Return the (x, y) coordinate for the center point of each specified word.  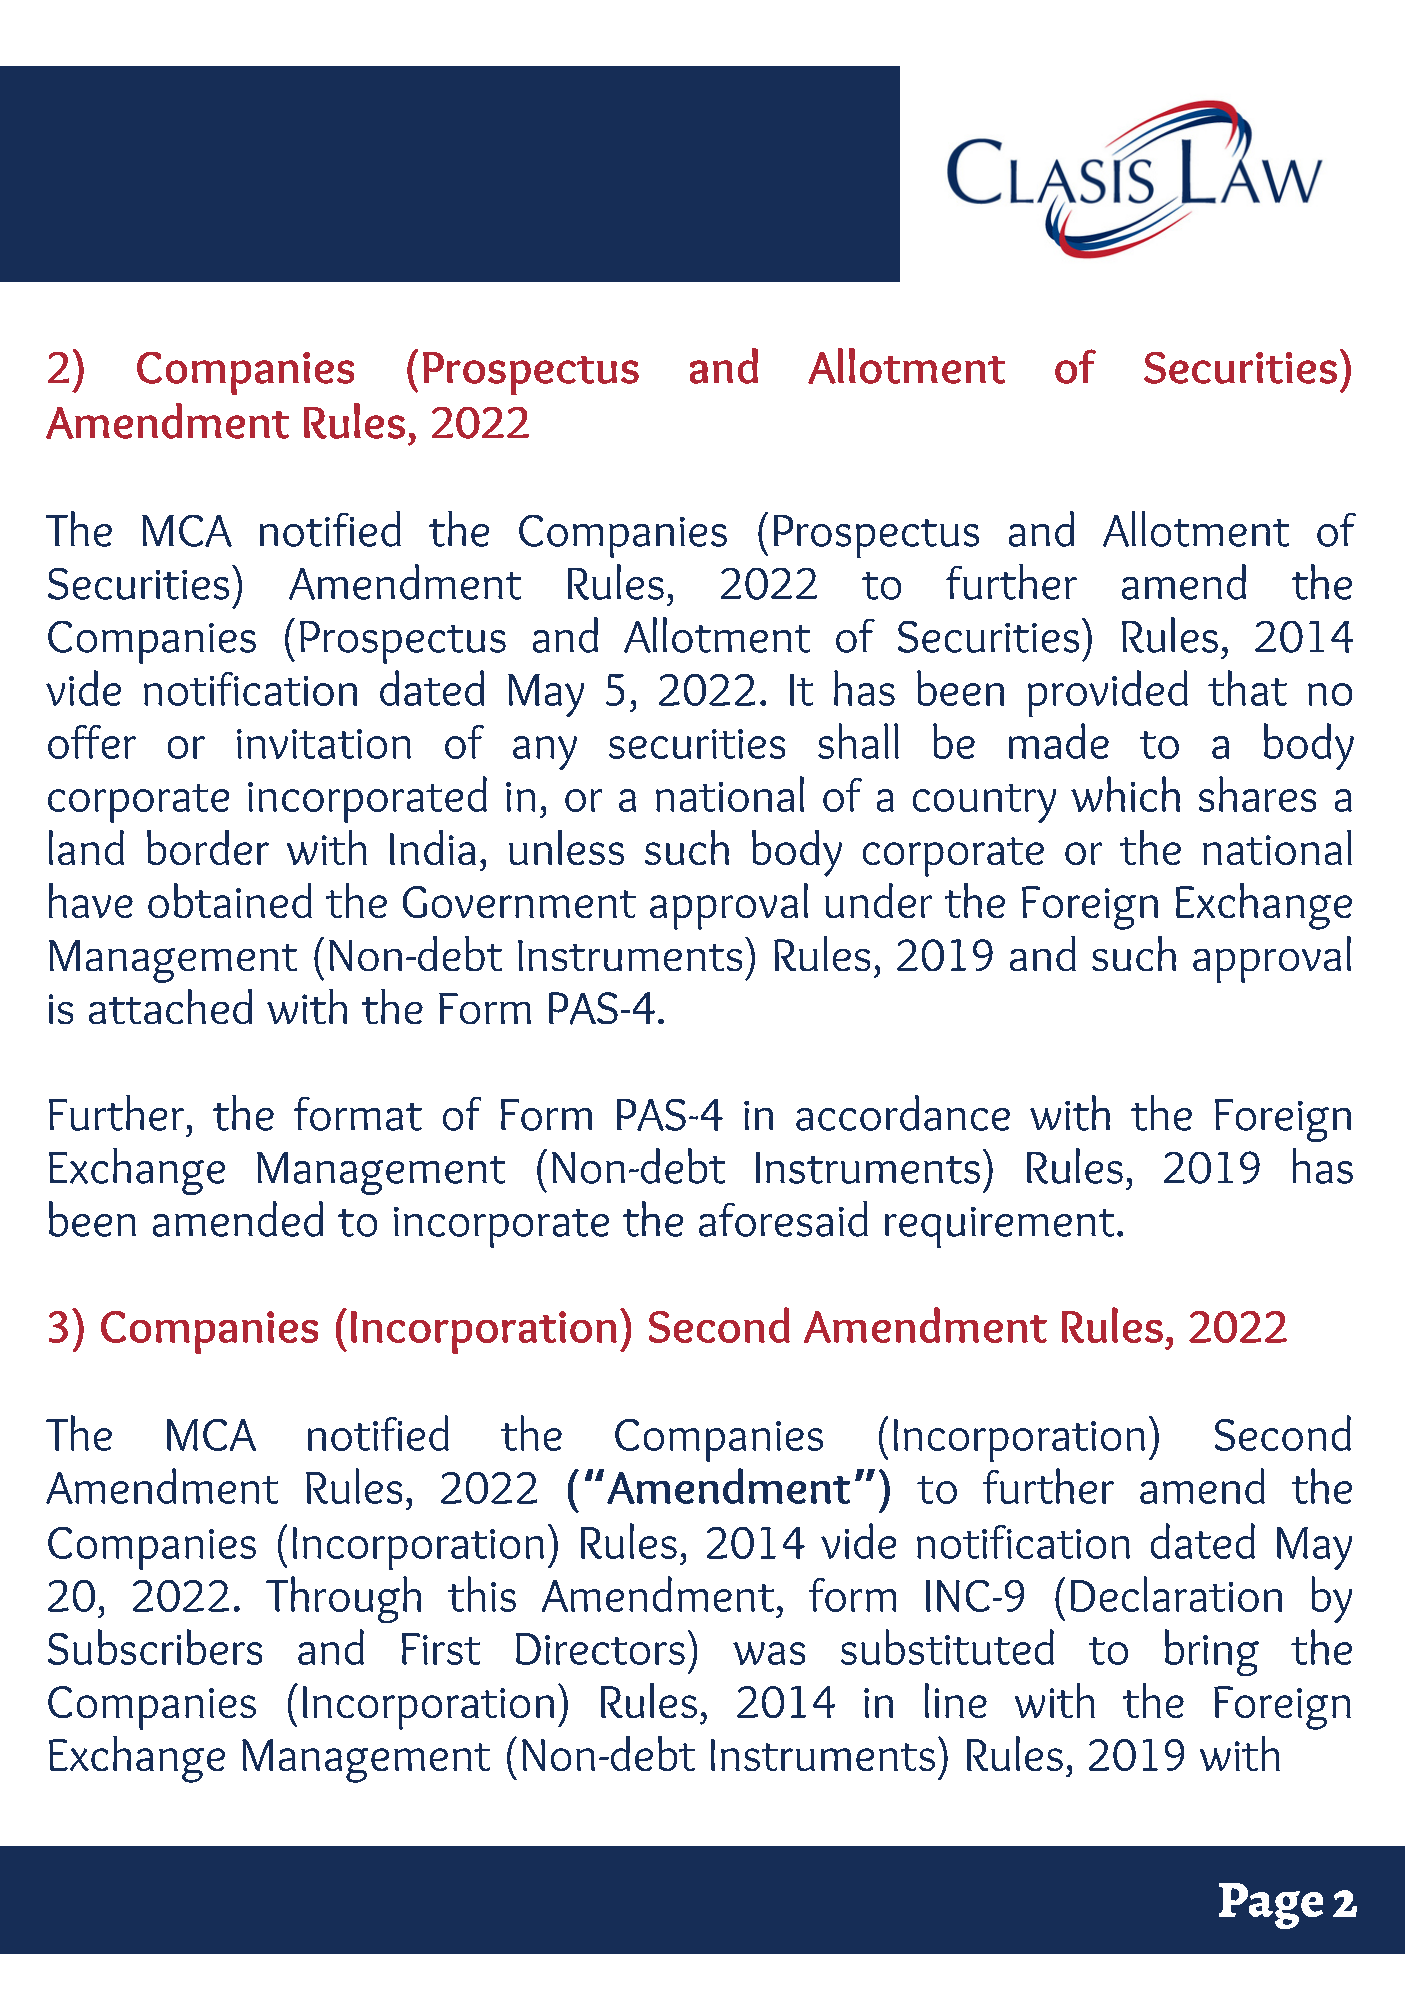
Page (1271, 1906)
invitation (324, 744)
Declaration (1176, 1594)
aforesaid (783, 1219)
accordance (903, 1113)
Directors (600, 1649)
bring (1212, 1652)
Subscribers (155, 1647)
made (1059, 741)
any (545, 753)
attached (170, 1006)
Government (519, 902)
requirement (999, 1227)
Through (343, 1599)
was (769, 1653)
